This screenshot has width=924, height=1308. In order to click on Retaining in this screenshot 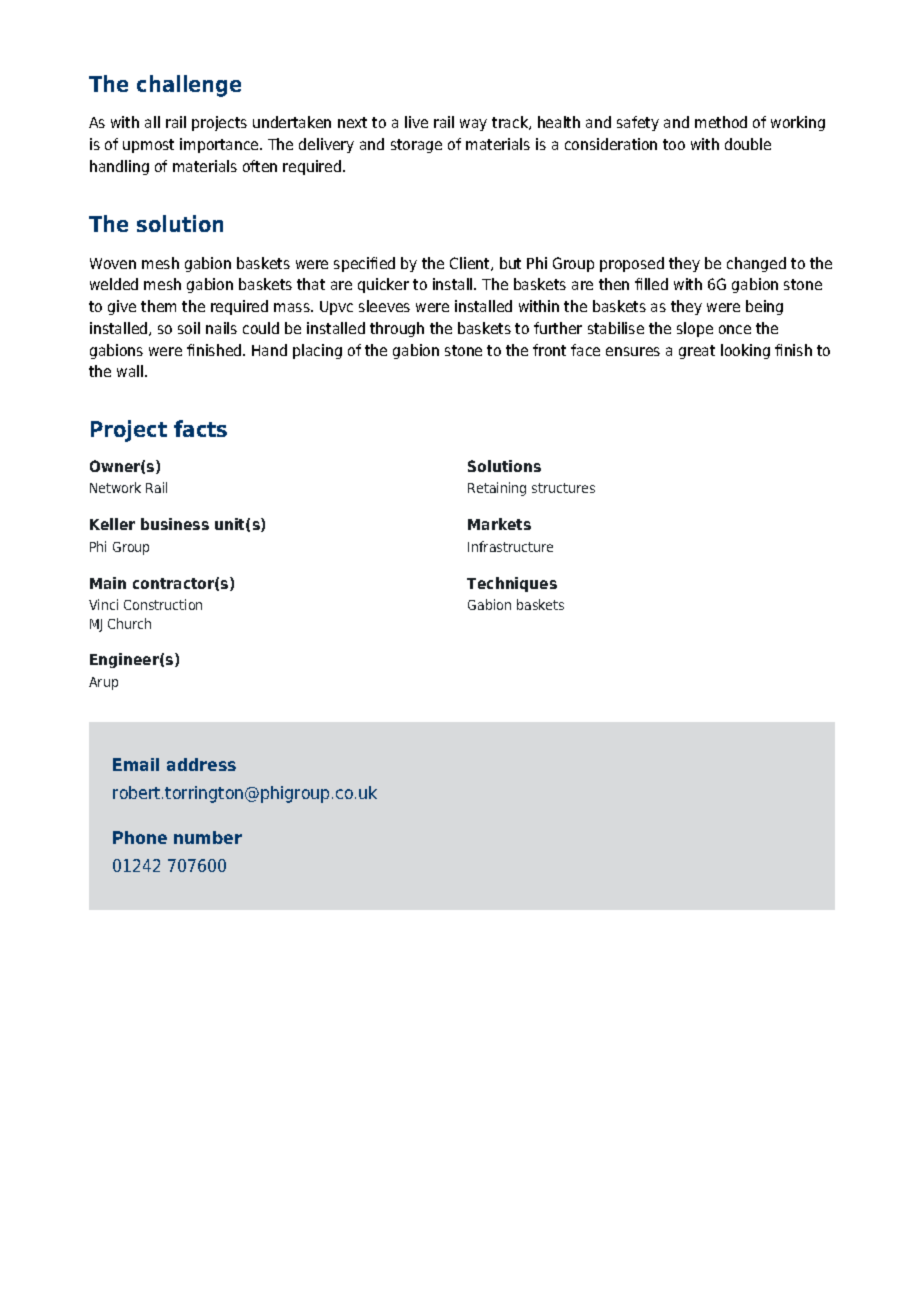, I will do `click(497, 489)`.
